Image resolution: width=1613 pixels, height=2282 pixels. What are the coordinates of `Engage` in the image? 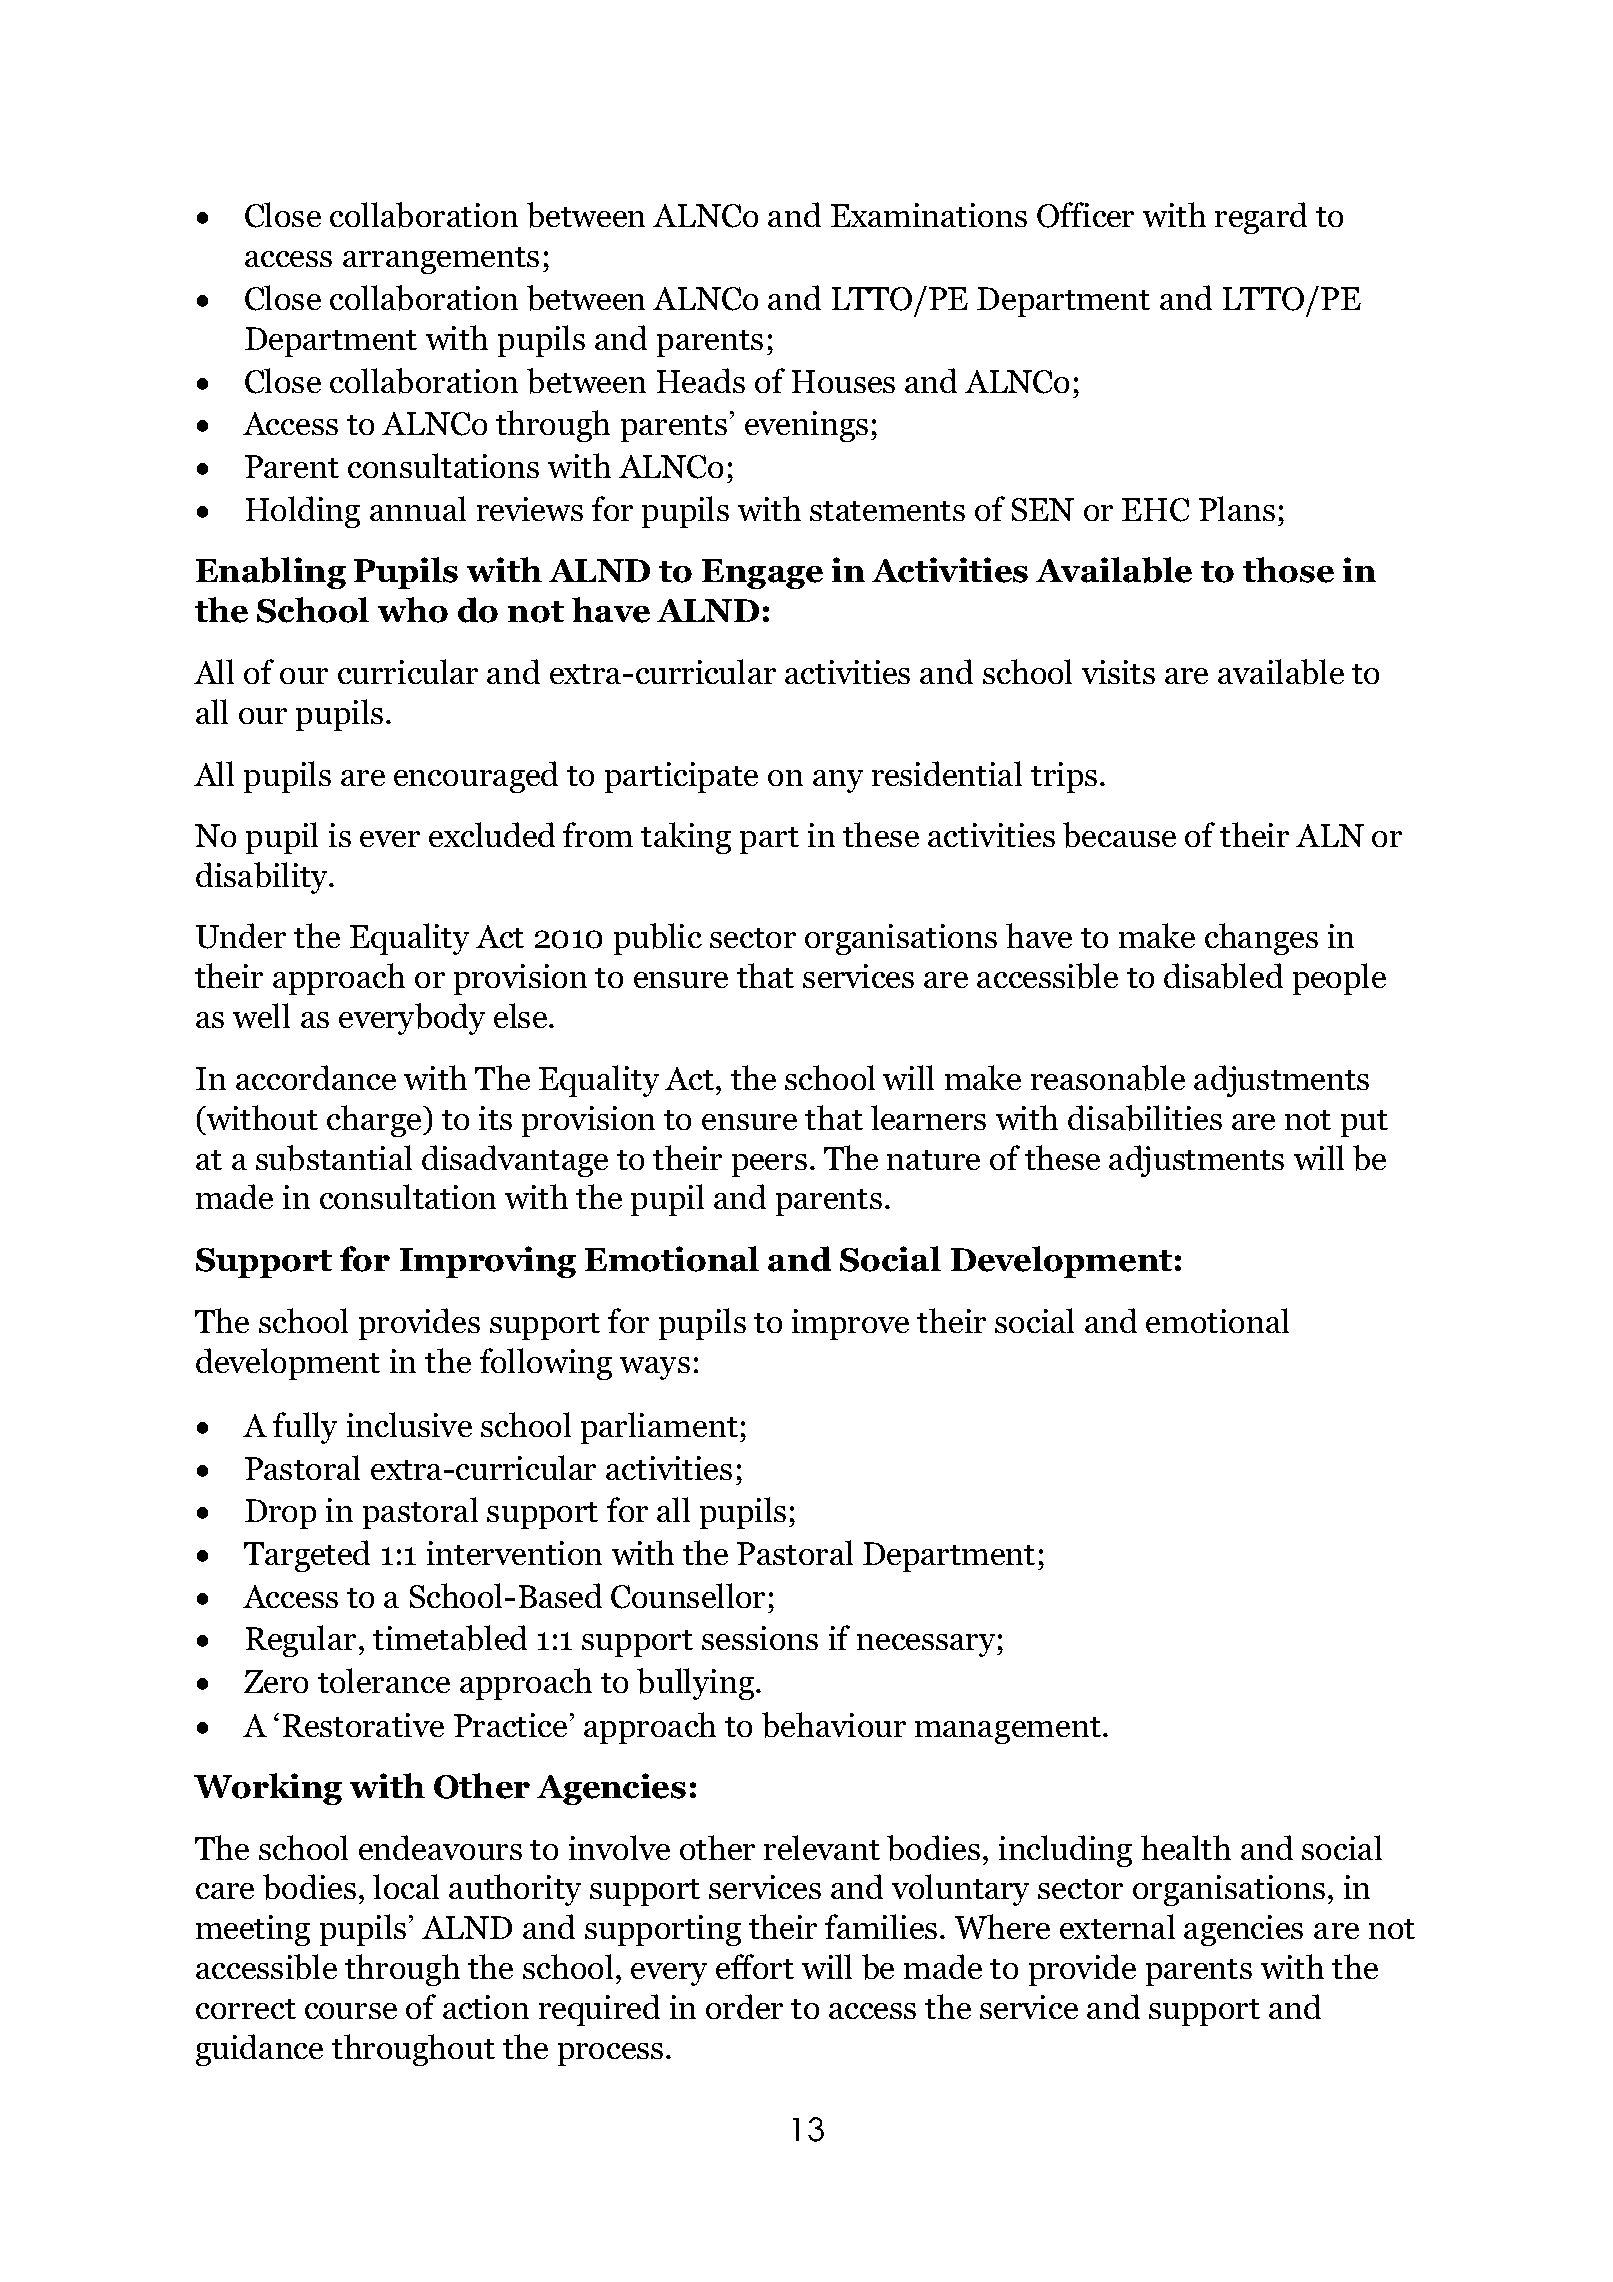 It's located at (762, 574).
